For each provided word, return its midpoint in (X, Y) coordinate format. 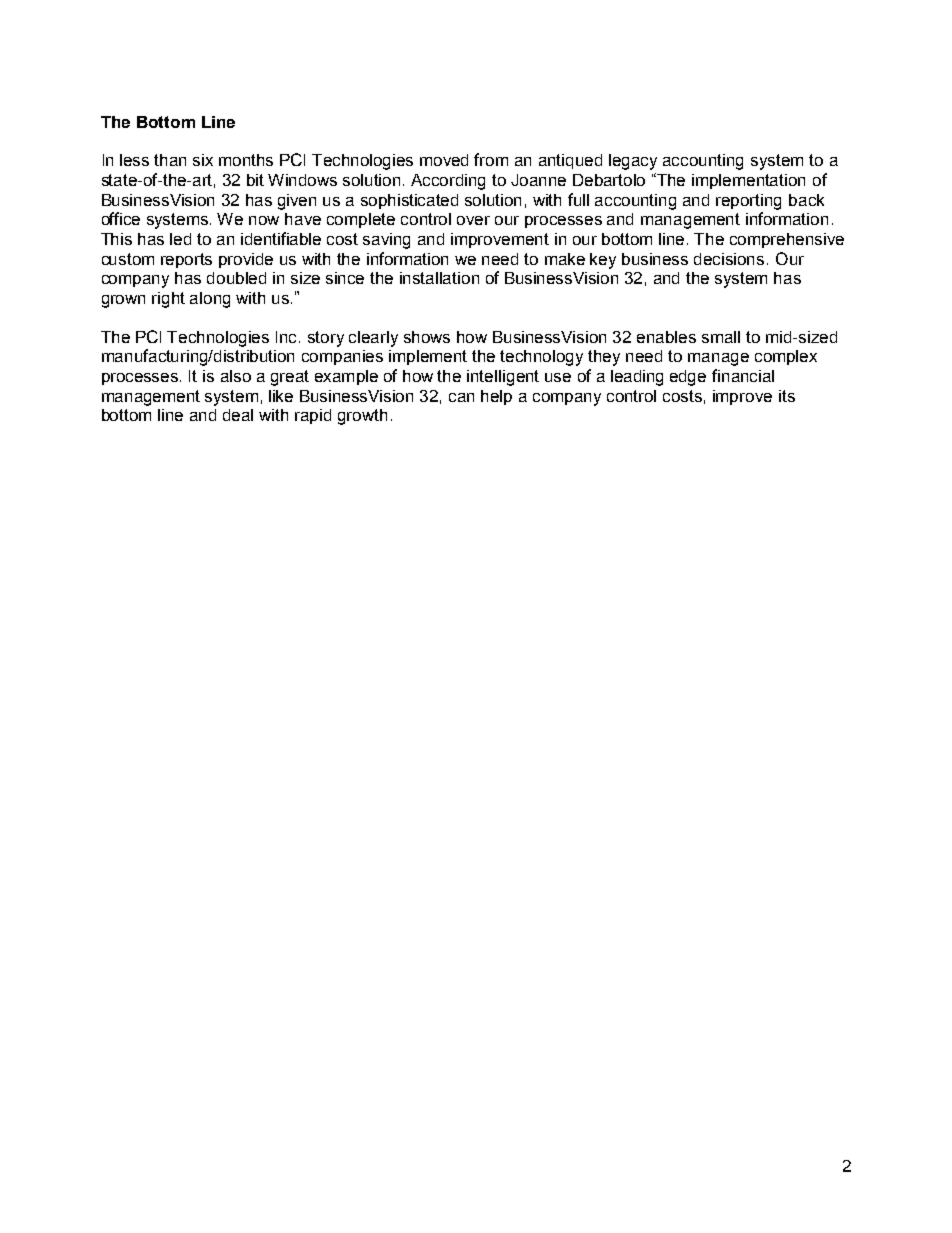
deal (238, 415)
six (203, 160)
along (210, 300)
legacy (633, 162)
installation (439, 278)
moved (444, 160)
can (461, 397)
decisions (729, 259)
